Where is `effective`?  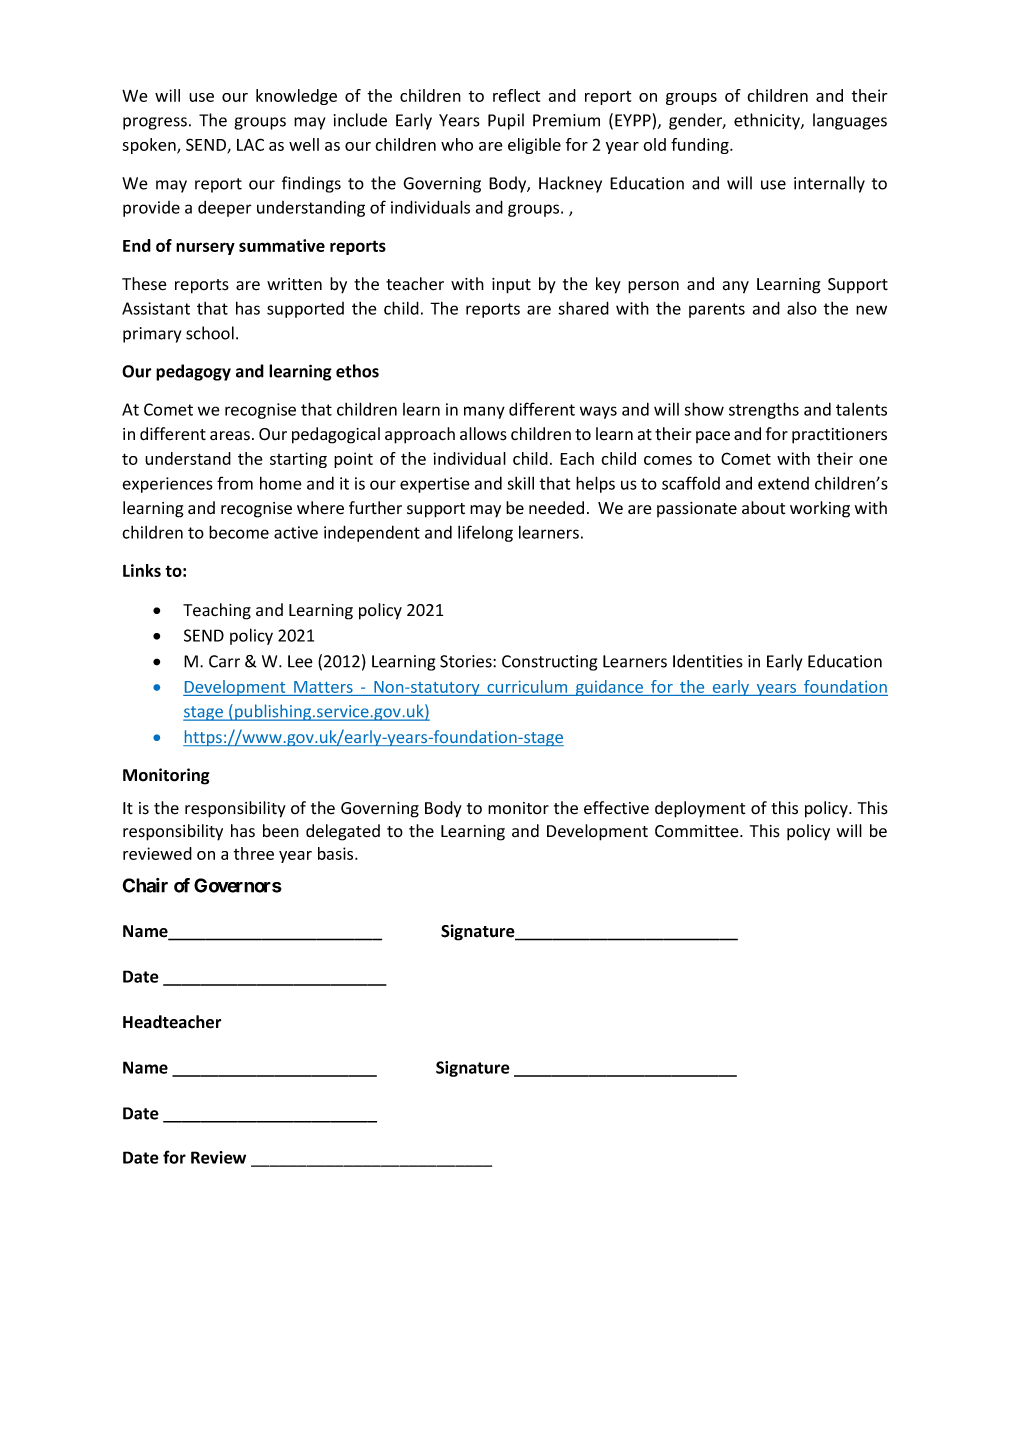
effective is located at coordinates (616, 808).
